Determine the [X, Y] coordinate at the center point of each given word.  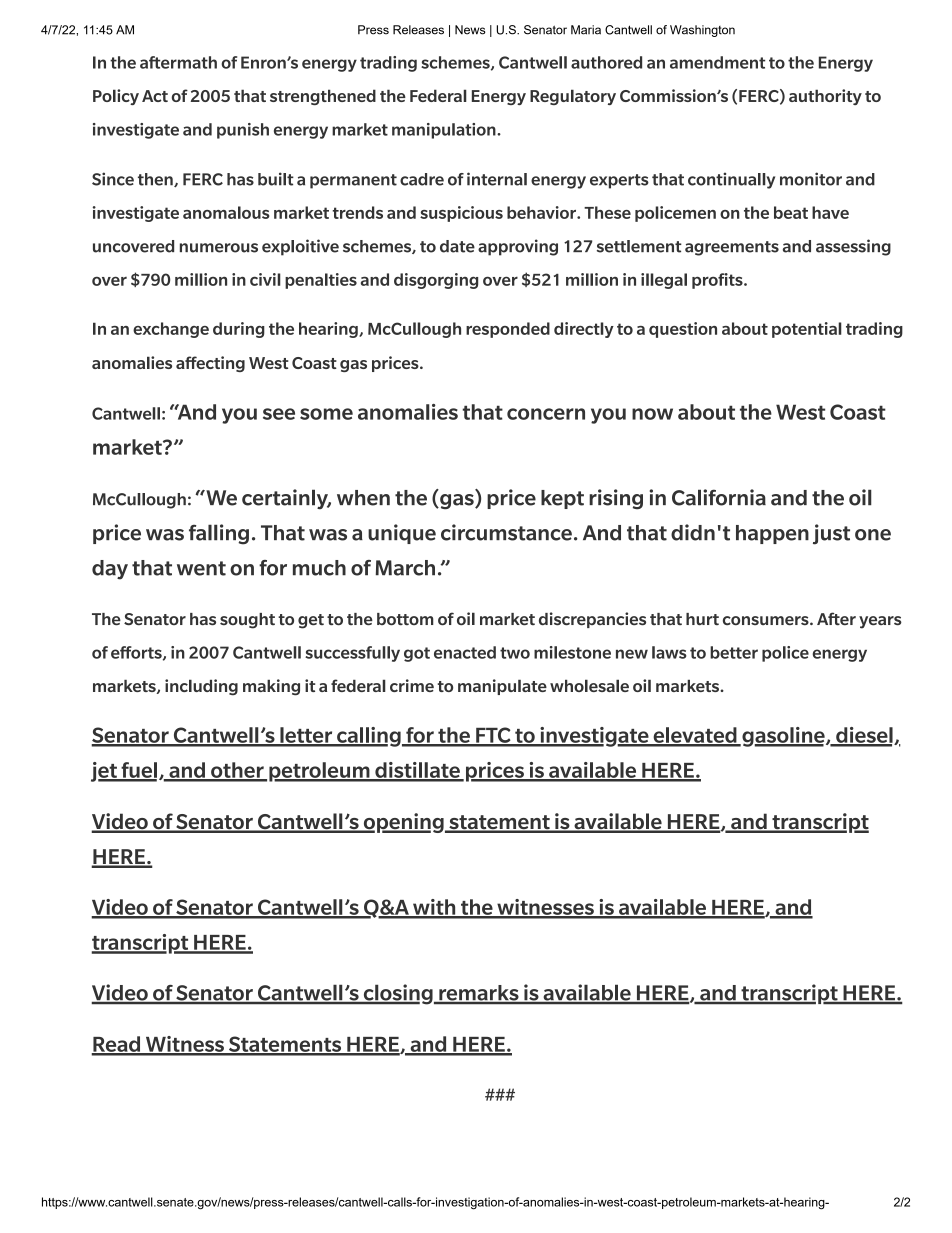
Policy [116, 97]
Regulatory [573, 97]
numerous [219, 248]
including [201, 687]
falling [219, 534]
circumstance [506, 532]
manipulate [502, 687]
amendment [717, 62]
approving [518, 247]
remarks [479, 994]
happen [772, 534]
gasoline [783, 737]
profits [718, 281]
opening [403, 823]
